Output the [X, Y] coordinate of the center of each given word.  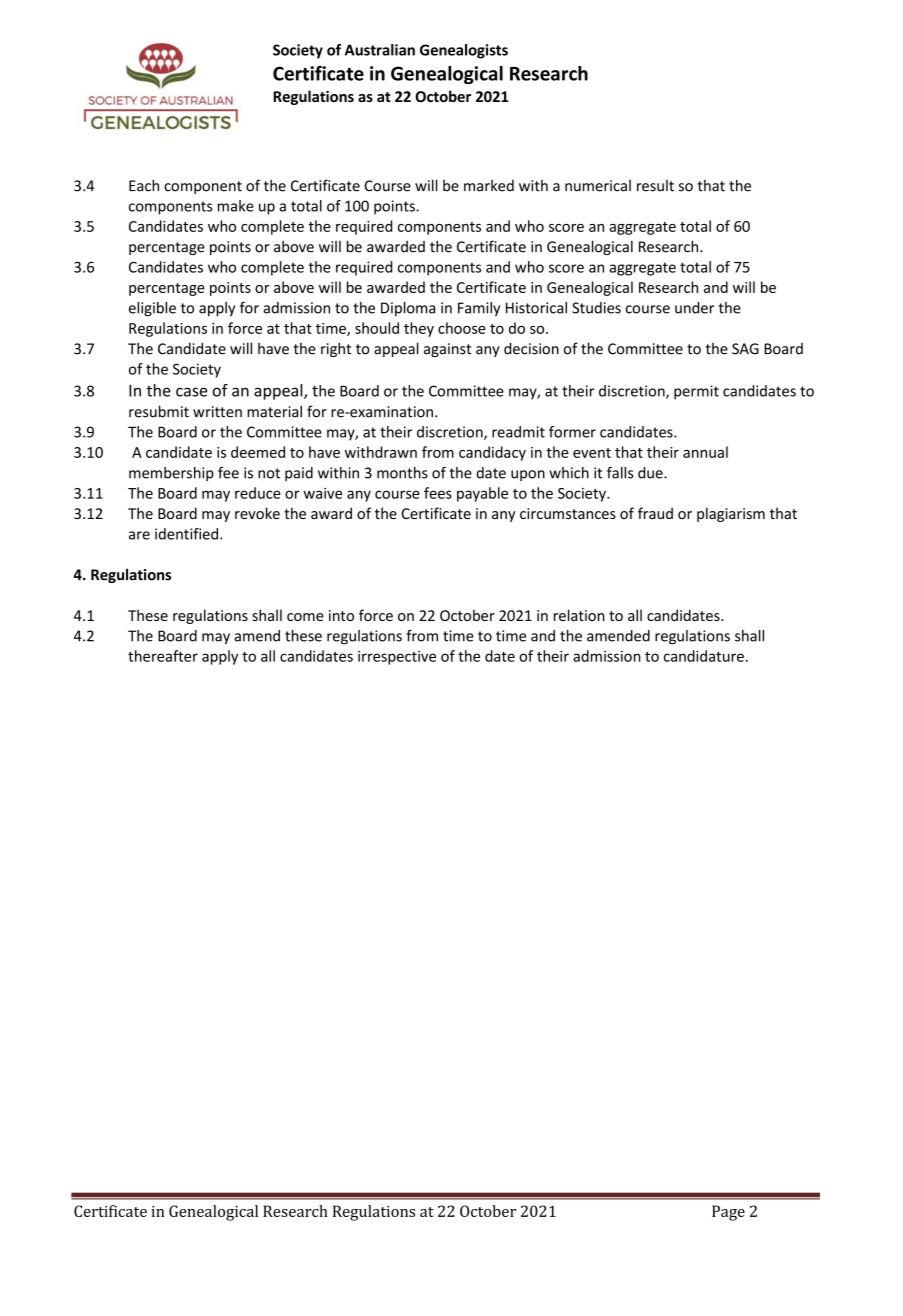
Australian [380, 50]
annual [705, 452]
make [236, 206]
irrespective [397, 658]
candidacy [492, 453]
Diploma [408, 309]
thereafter [163, 656]
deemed [258, 452]
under [694, 308]
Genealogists [464, 51]
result [655, 186]
